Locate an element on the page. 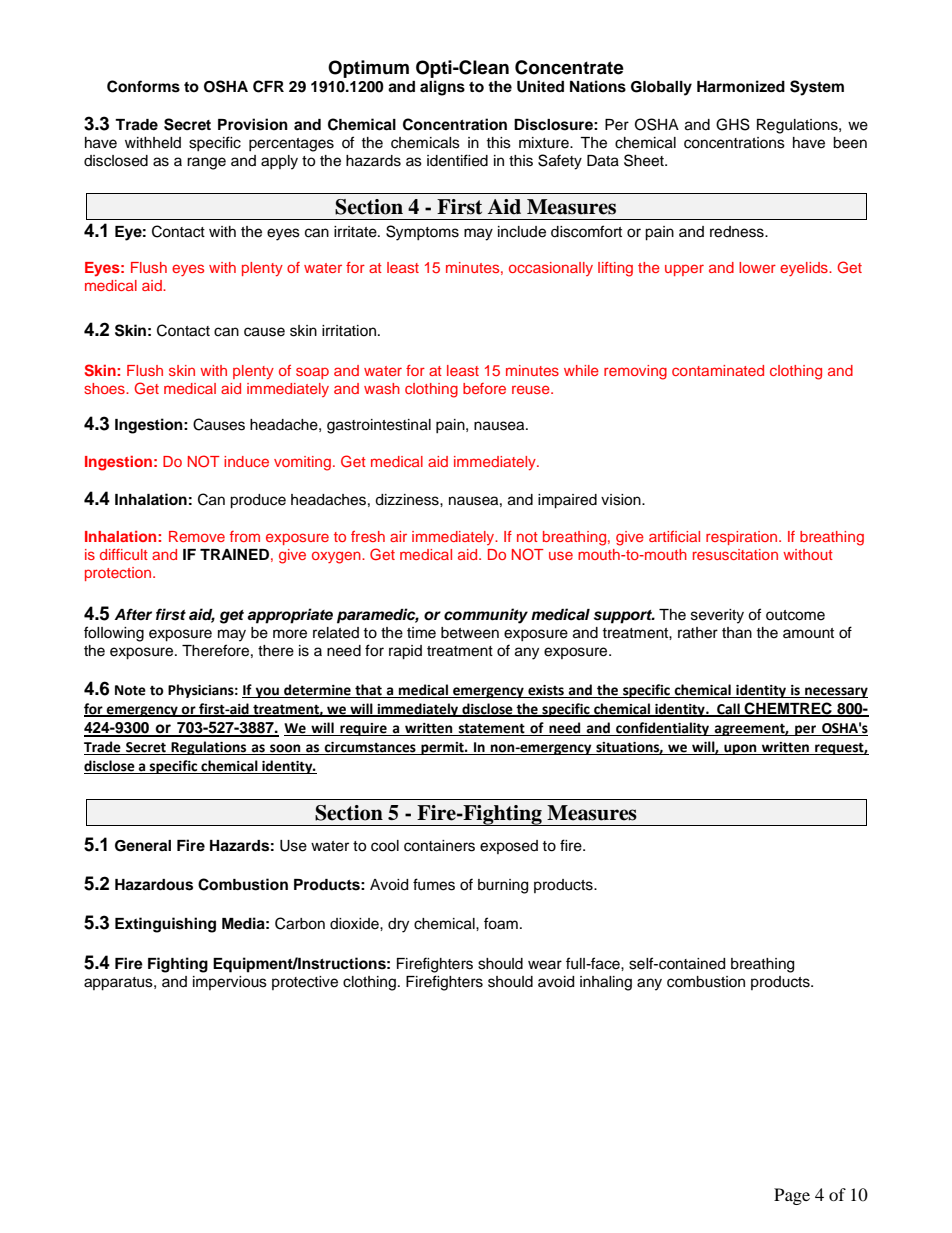 The width and height of the image is (952, 1233). Page is located at coordinates (792, 1196).
